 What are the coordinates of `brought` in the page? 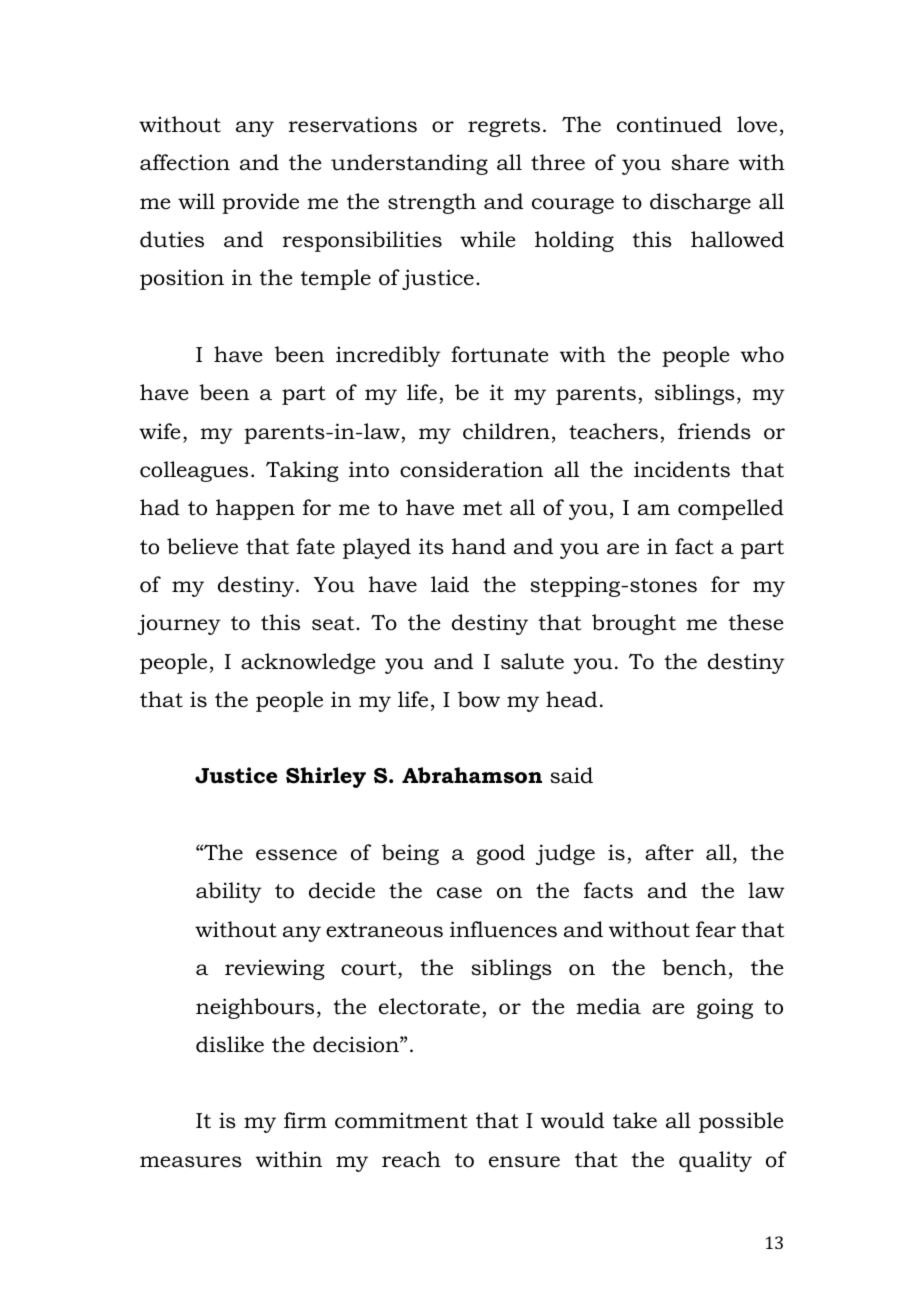 It's located at (634, 624).
